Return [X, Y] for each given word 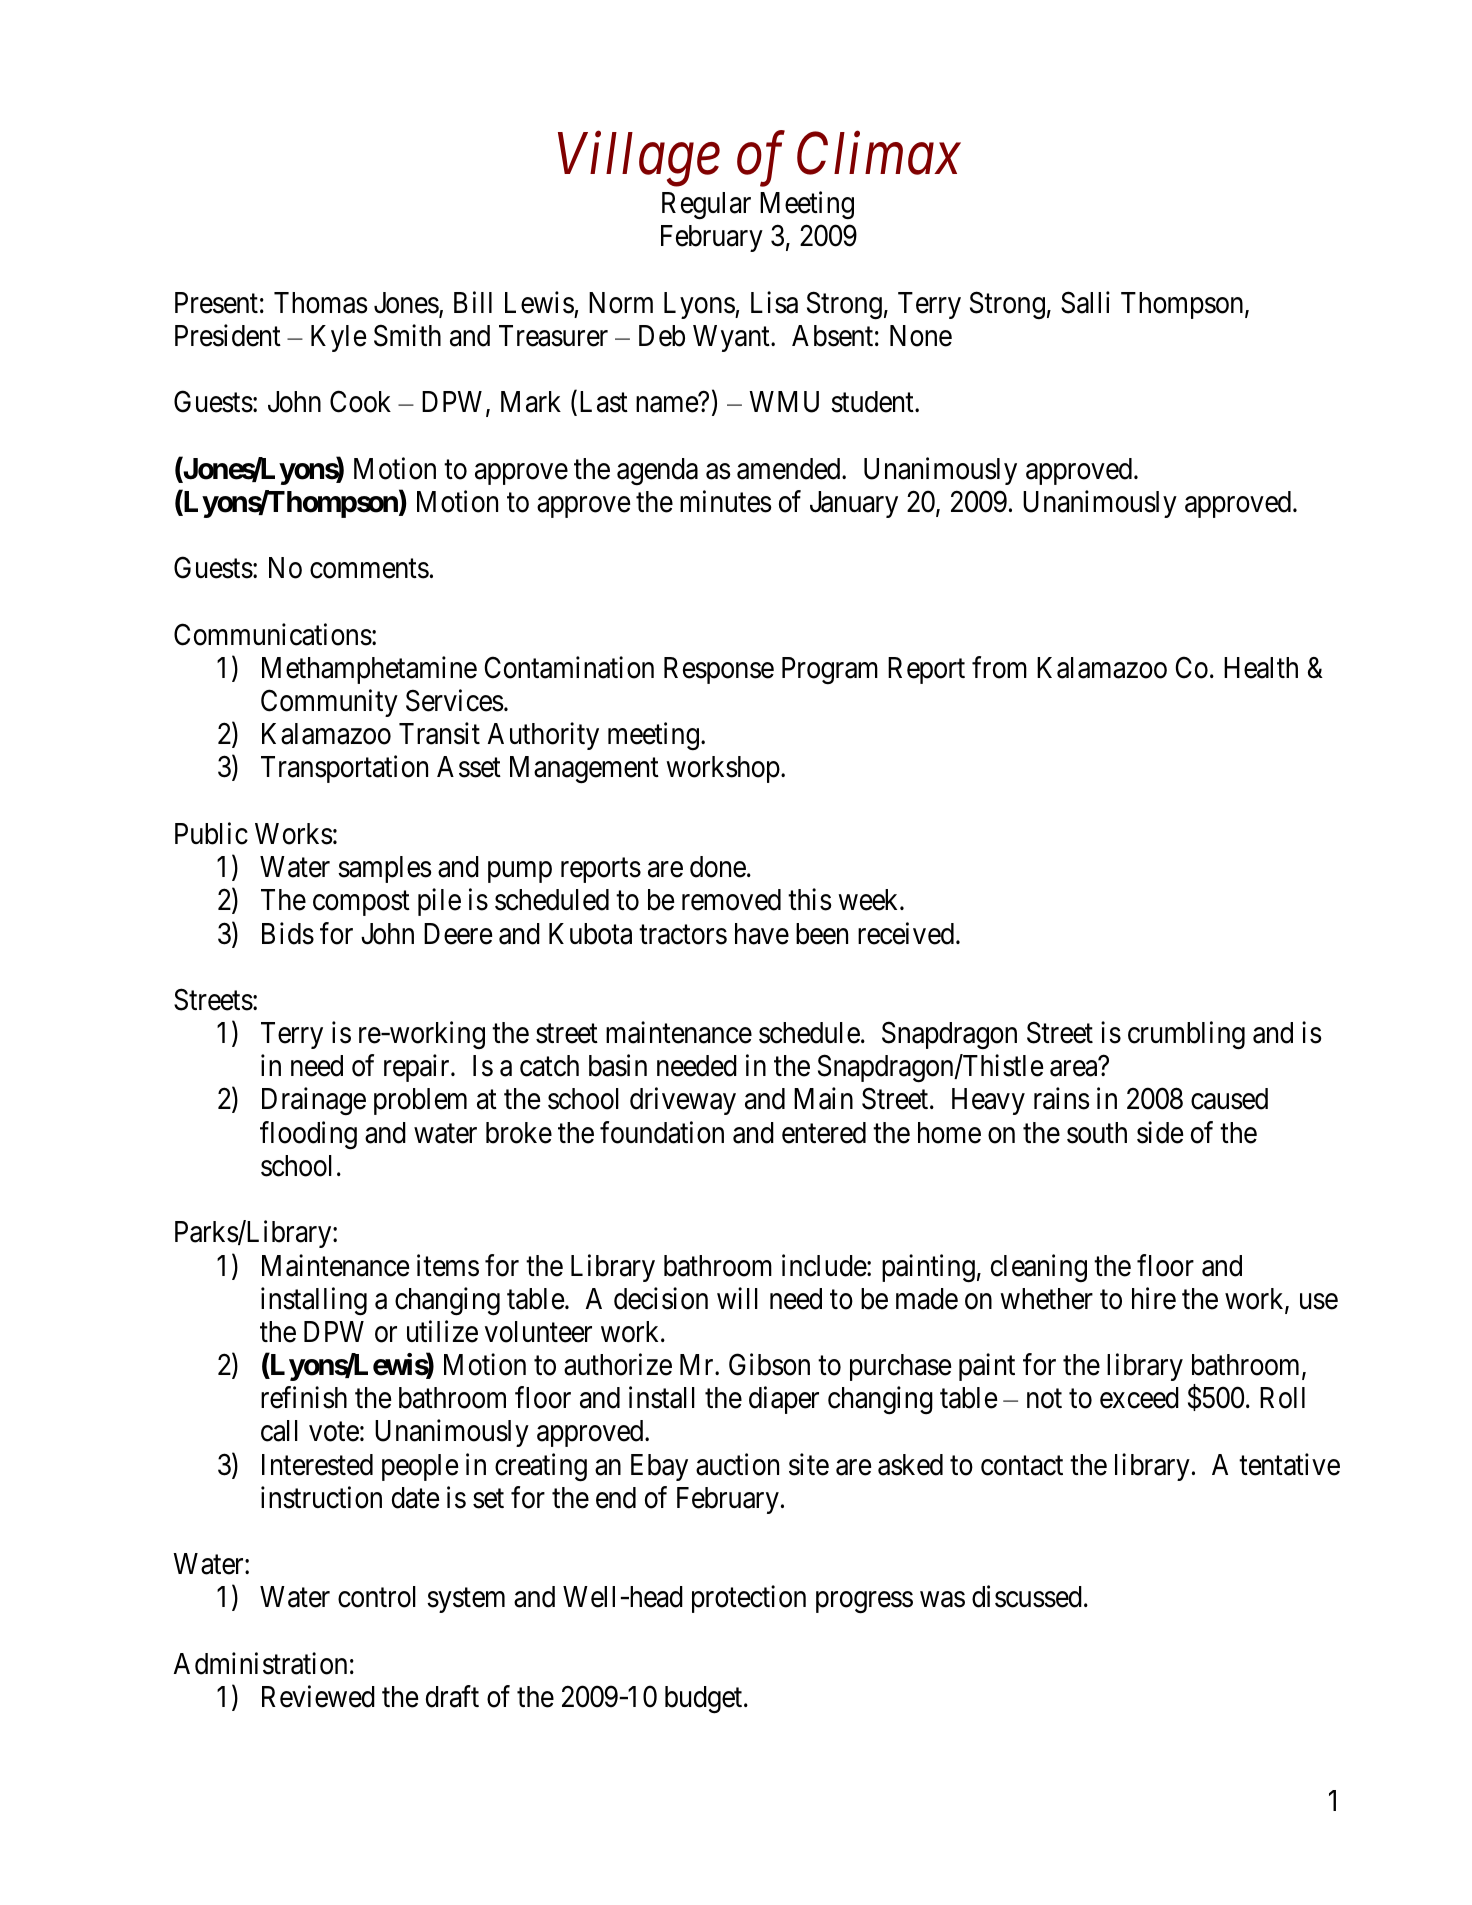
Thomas [321, 303]
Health [1261, 668]
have [762, 934]
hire [1154, 1298]
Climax [879, 154]
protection [749, 1599]
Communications [273, 634]
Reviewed [318, 1696]
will [737, 1298]
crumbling [1186, 1035]
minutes [726, 501]
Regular [706, 206]
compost [361, 904]
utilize [442, 1331]
